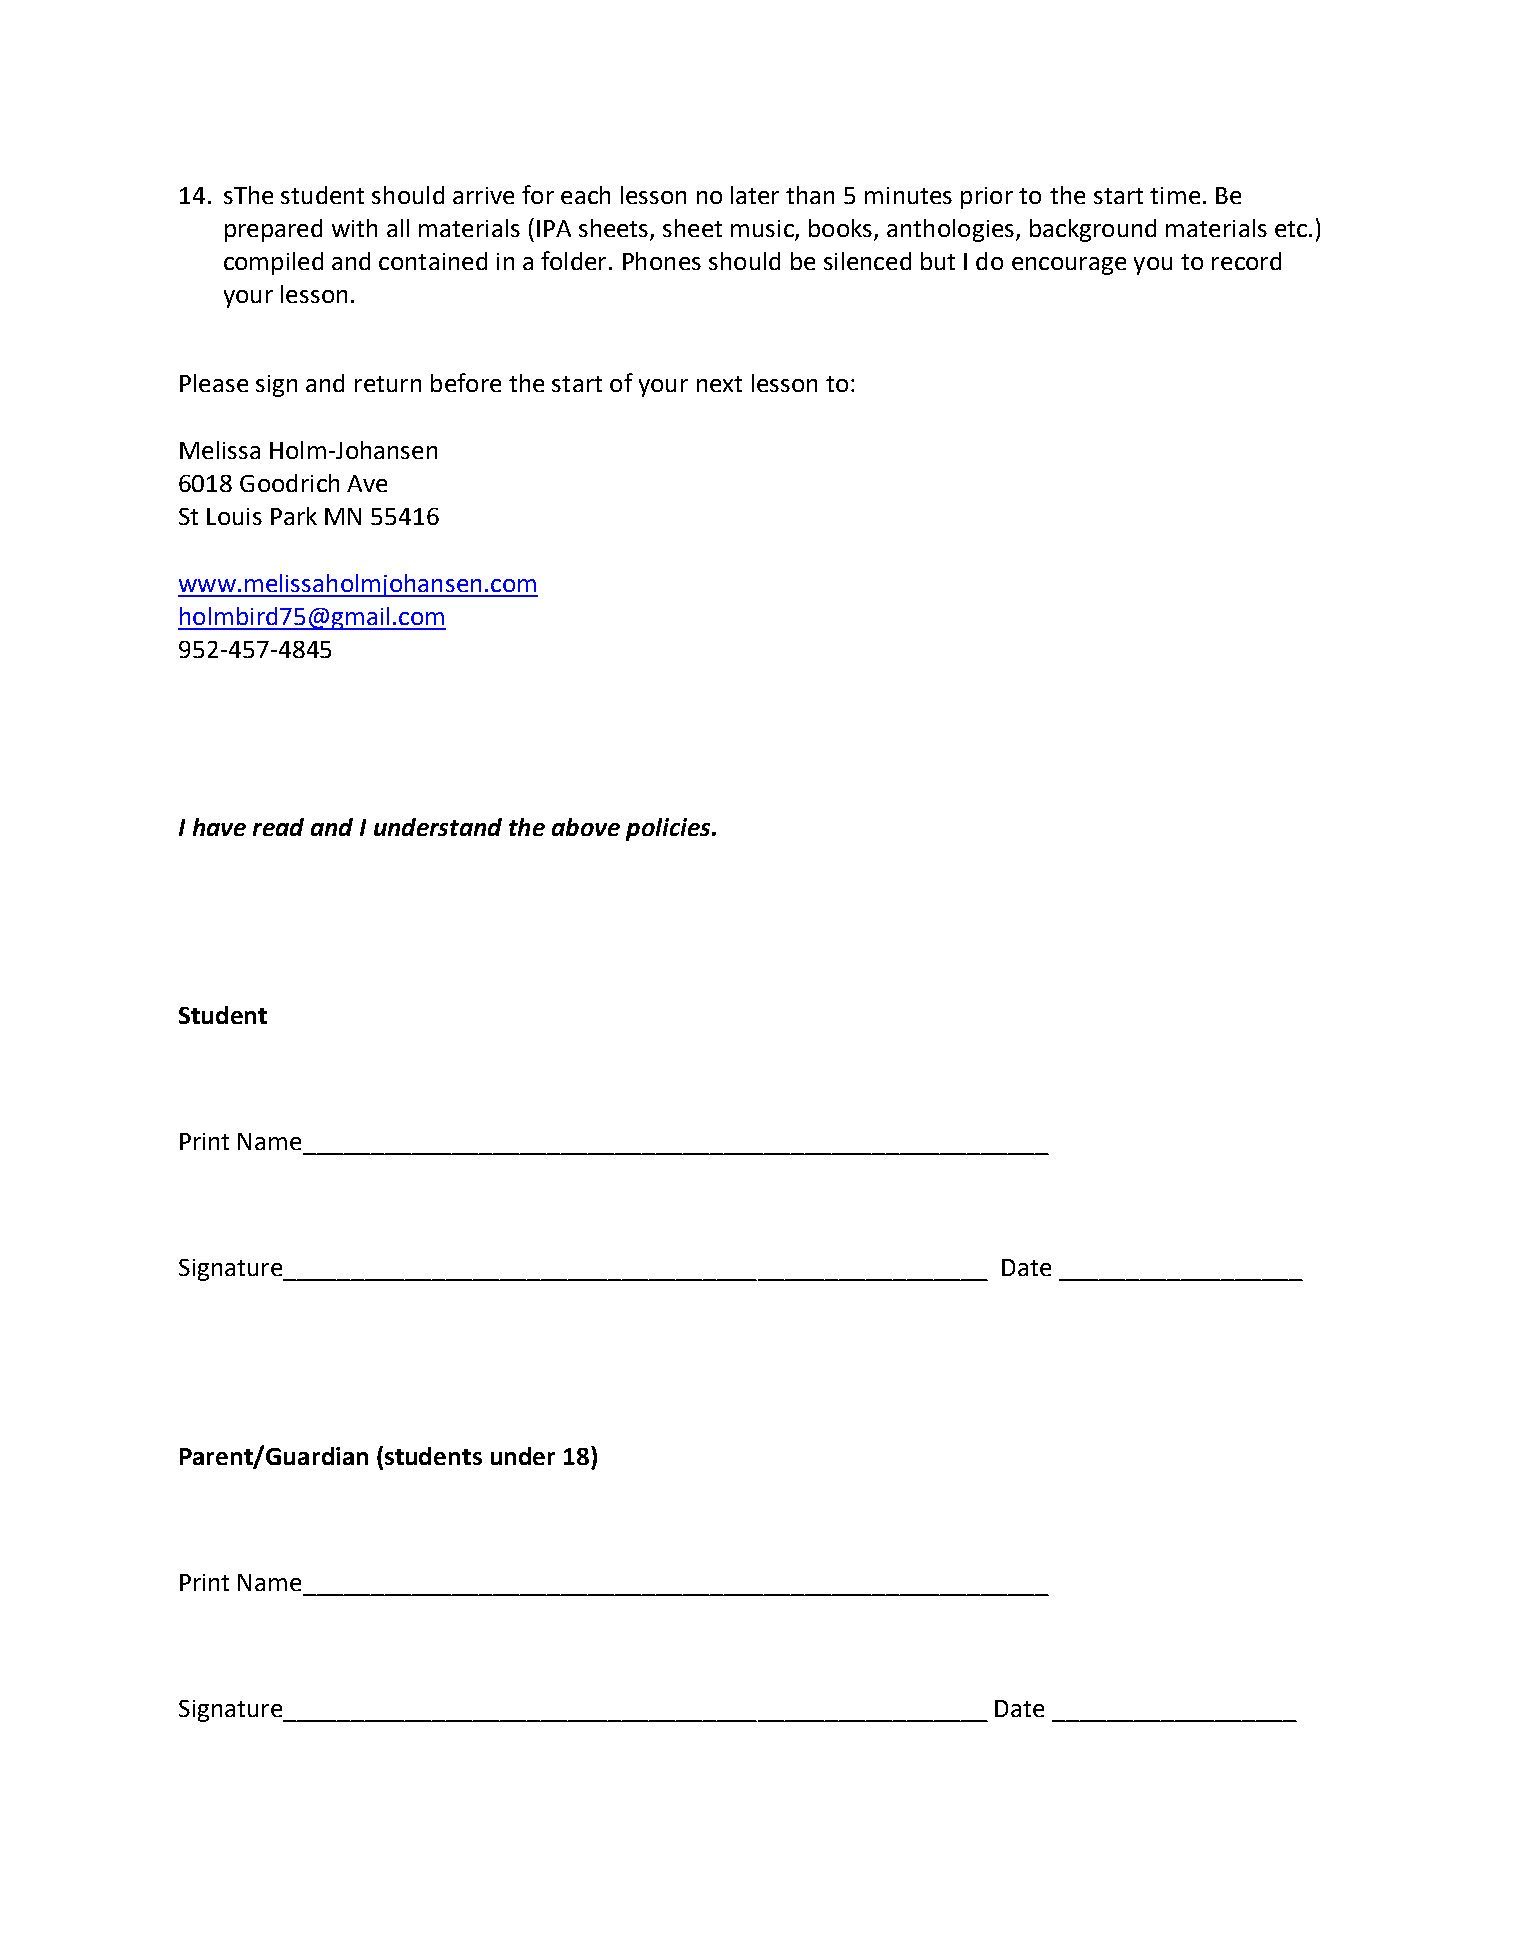  I want to click on before, so click(466, 382).
